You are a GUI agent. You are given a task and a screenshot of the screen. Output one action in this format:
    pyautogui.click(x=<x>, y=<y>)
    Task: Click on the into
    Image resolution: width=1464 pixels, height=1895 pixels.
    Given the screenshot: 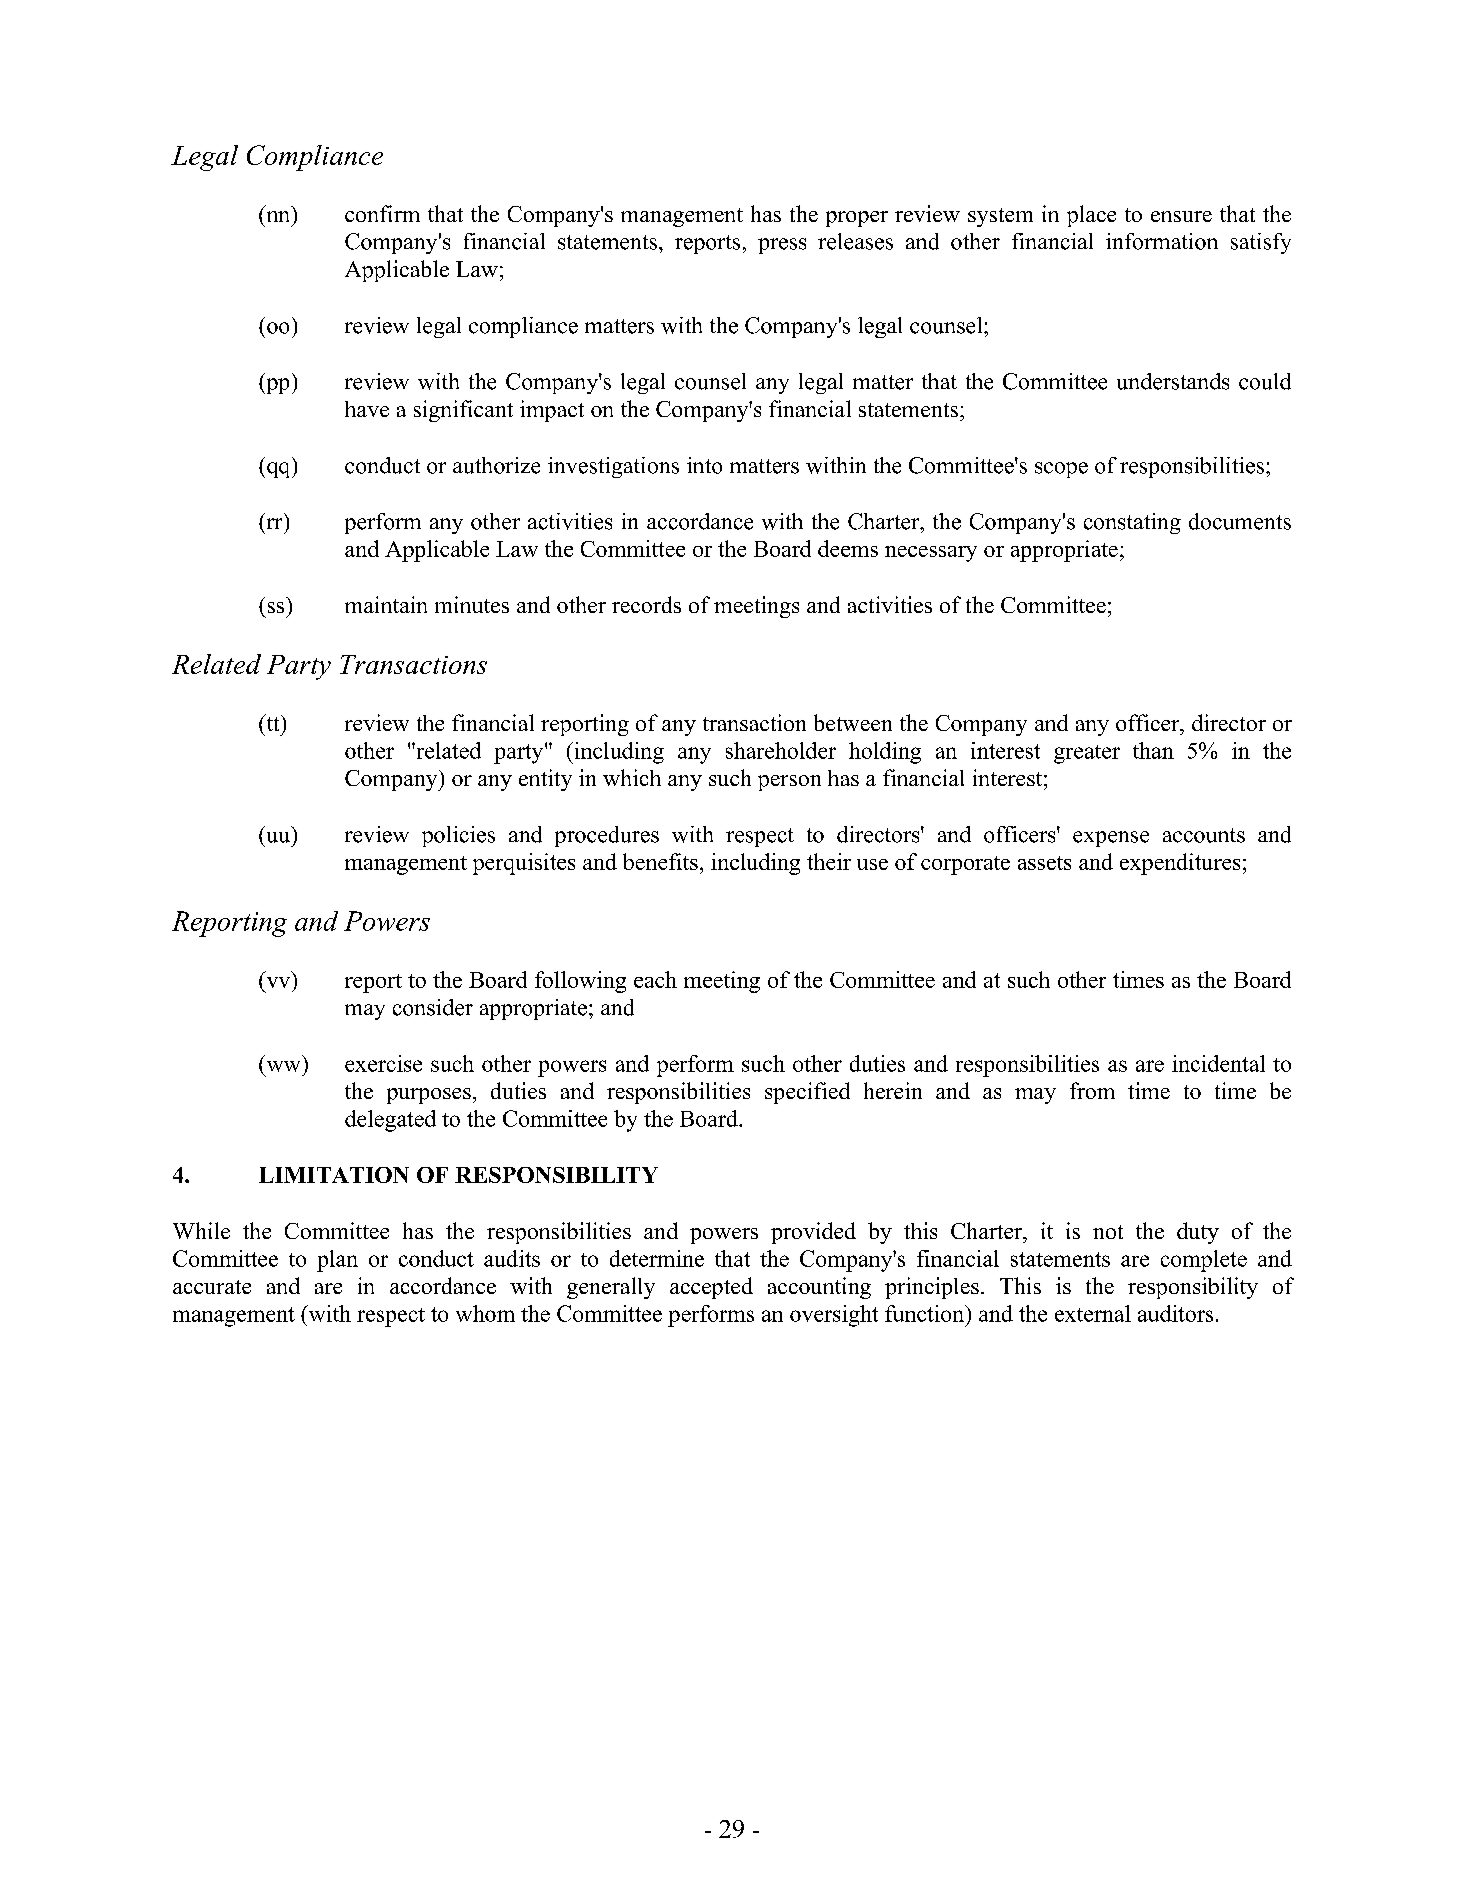 What is the action you would take?
    pyautogui.click(x=704, y=465)
